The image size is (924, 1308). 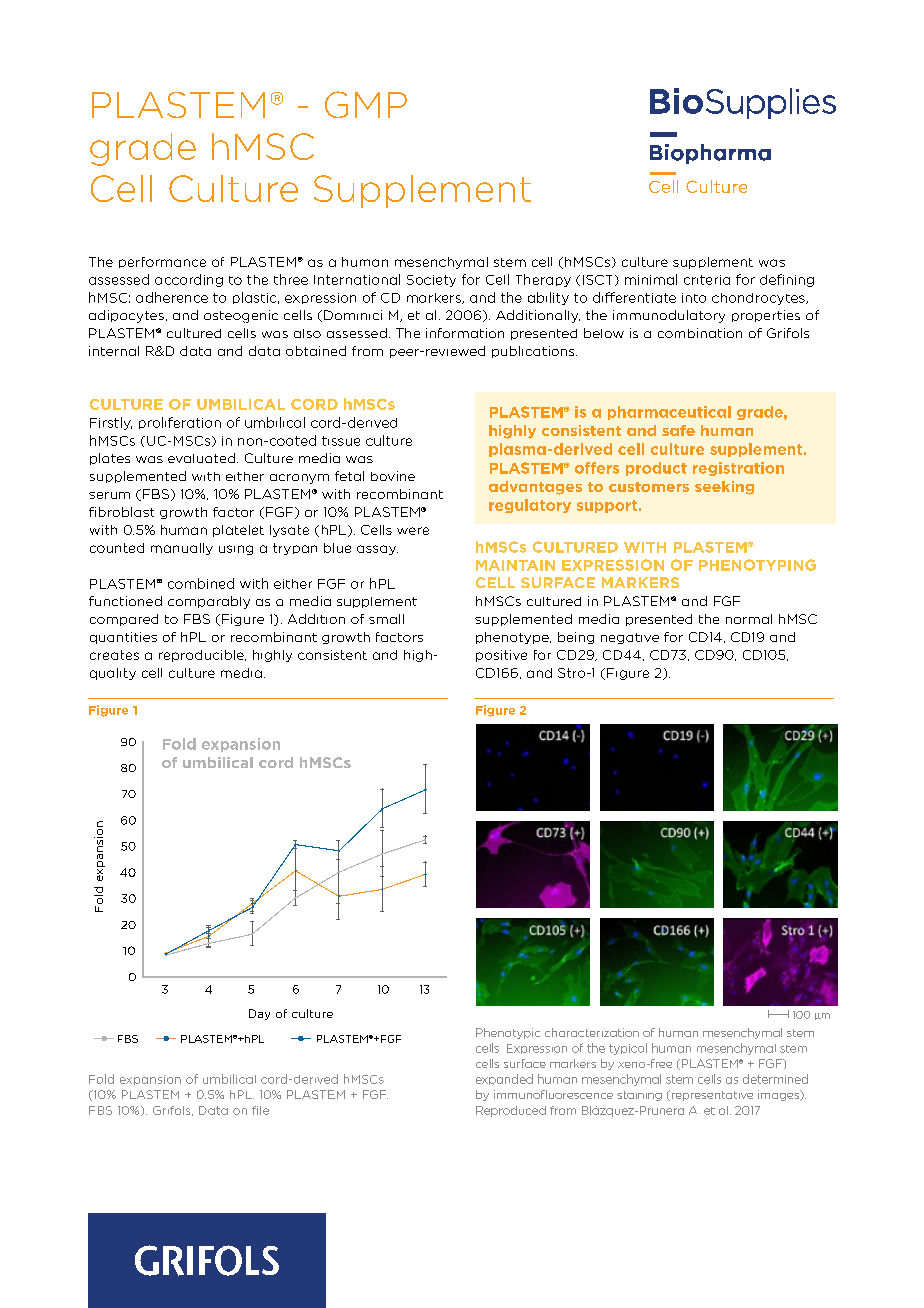 What do you see at coordinates (259, 1014) in the screenshot?
I see `Day` at bounding box center [259, 1014].
